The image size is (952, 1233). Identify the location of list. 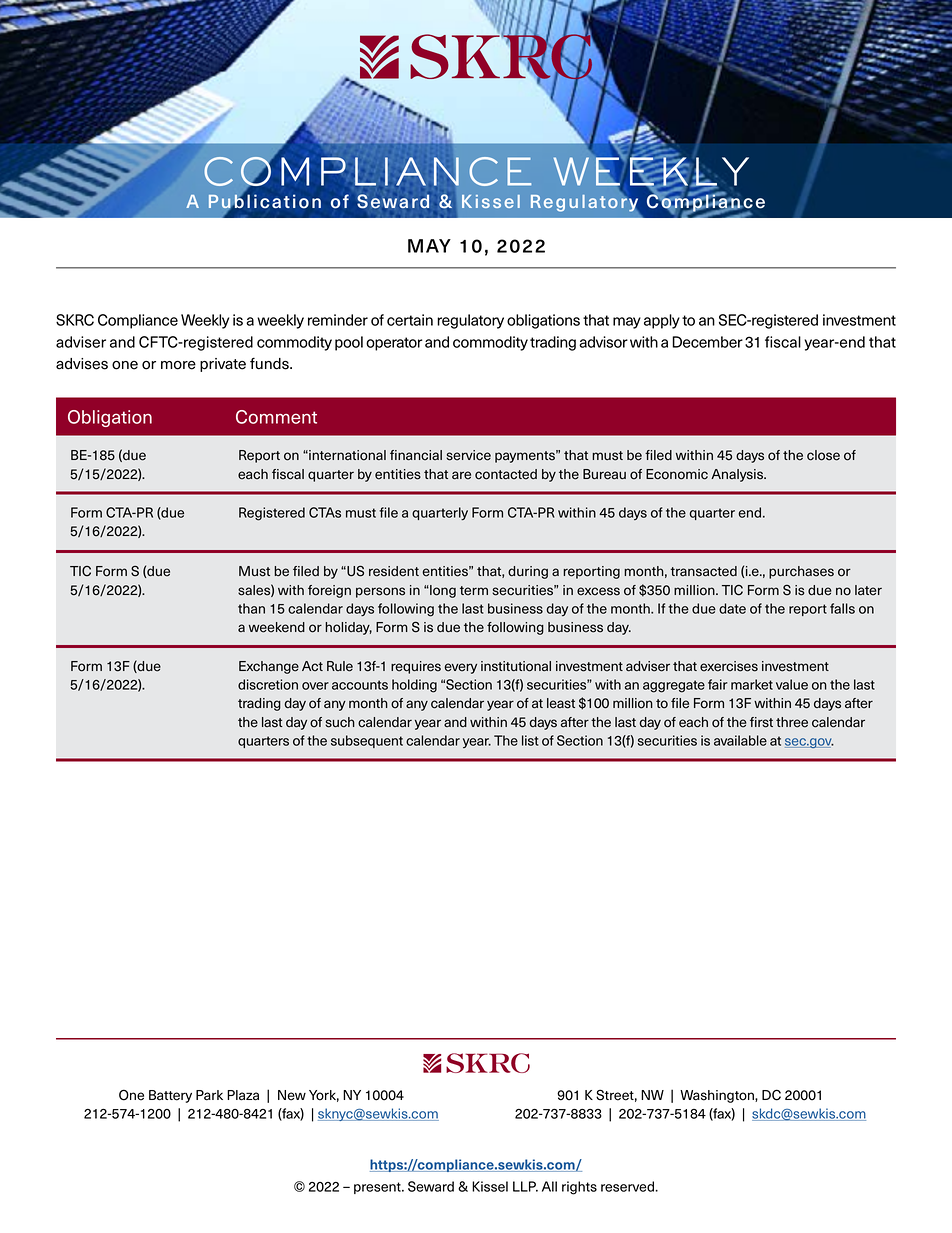
(530, 740).
